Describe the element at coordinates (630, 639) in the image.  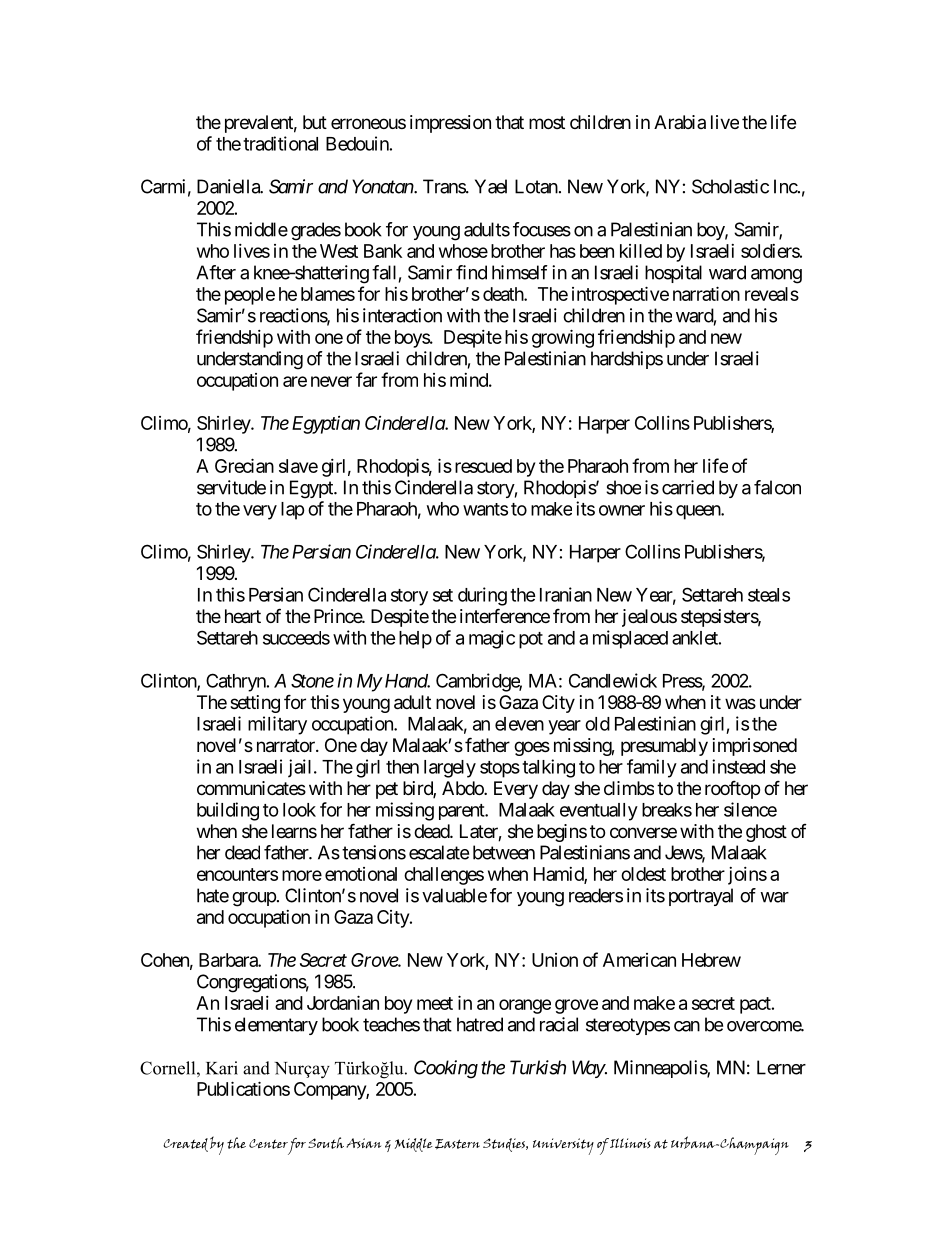
I see `misplaced` at that location.
